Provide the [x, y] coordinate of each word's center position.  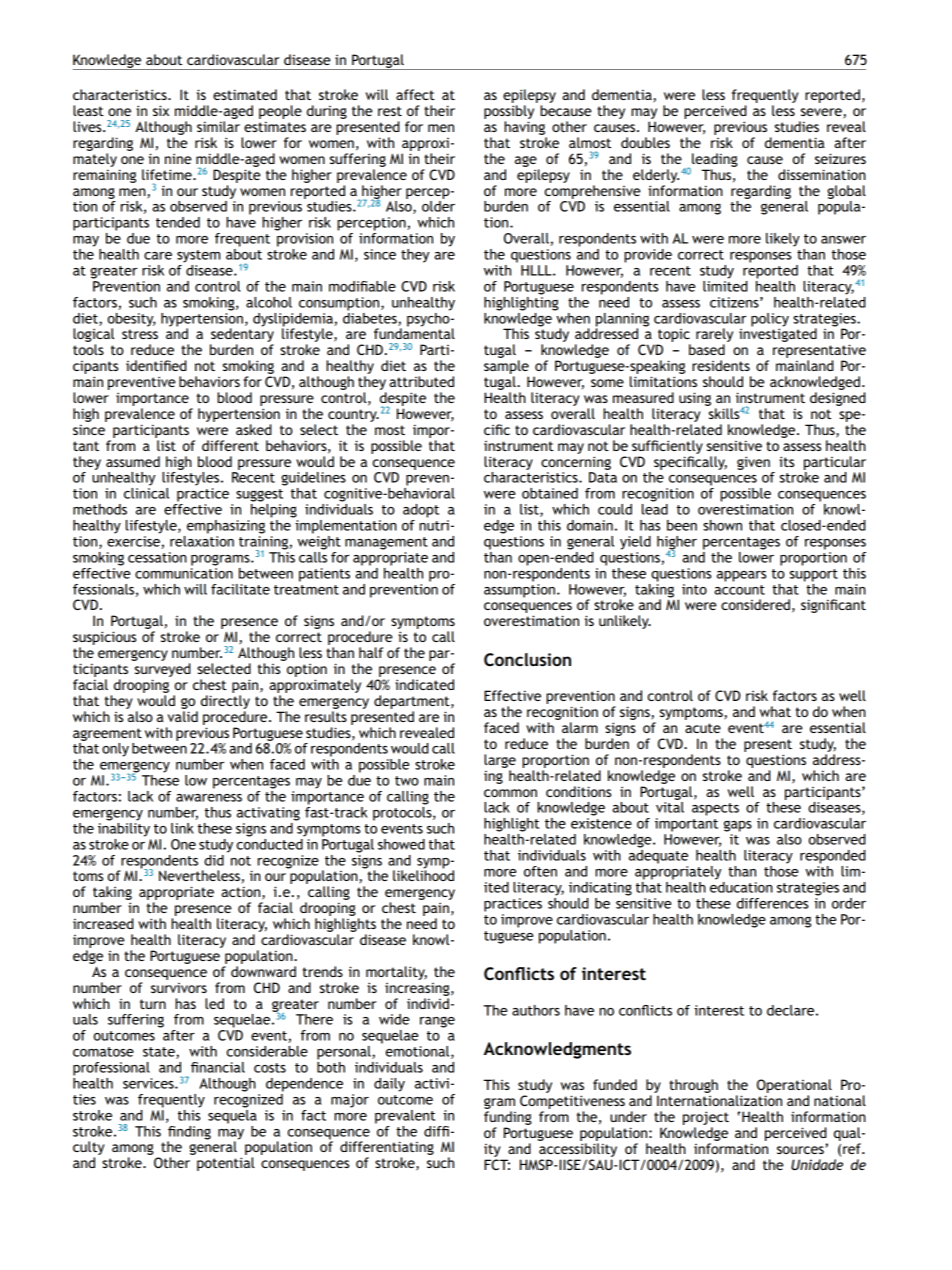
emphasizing [226, 527]
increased [103, 923]
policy [770, 321]
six [161, 110]
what [775, 711]
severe [822, 113]
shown [722, 525]
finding [189, 1134]
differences [772, 903]
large [500, 761]
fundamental [414, 332]
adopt [421, 511]
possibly [509, 112]
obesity [131, 321]
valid [183, 716]
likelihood [423, 874]
